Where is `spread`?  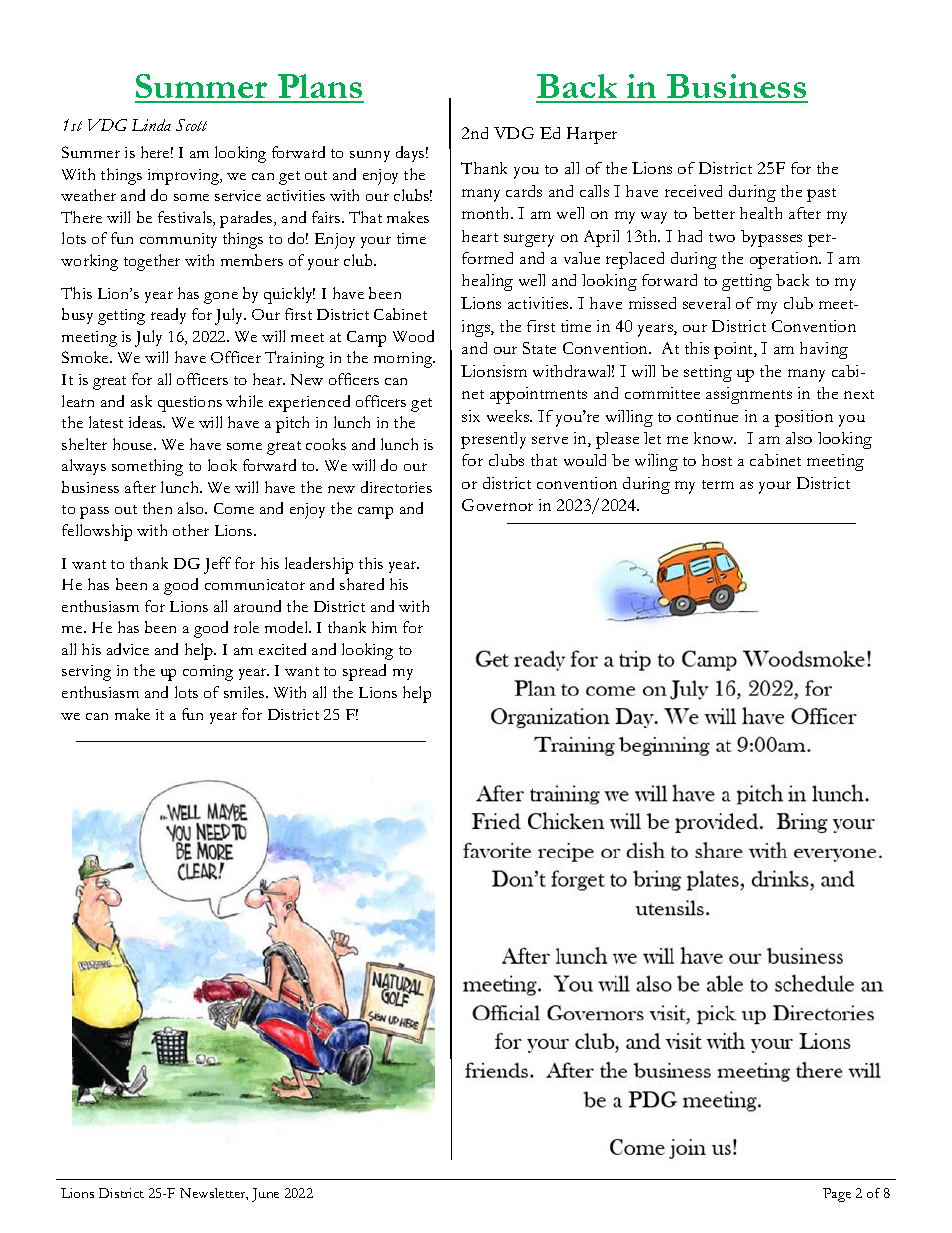
spread is located at coordinates (364, 672).
